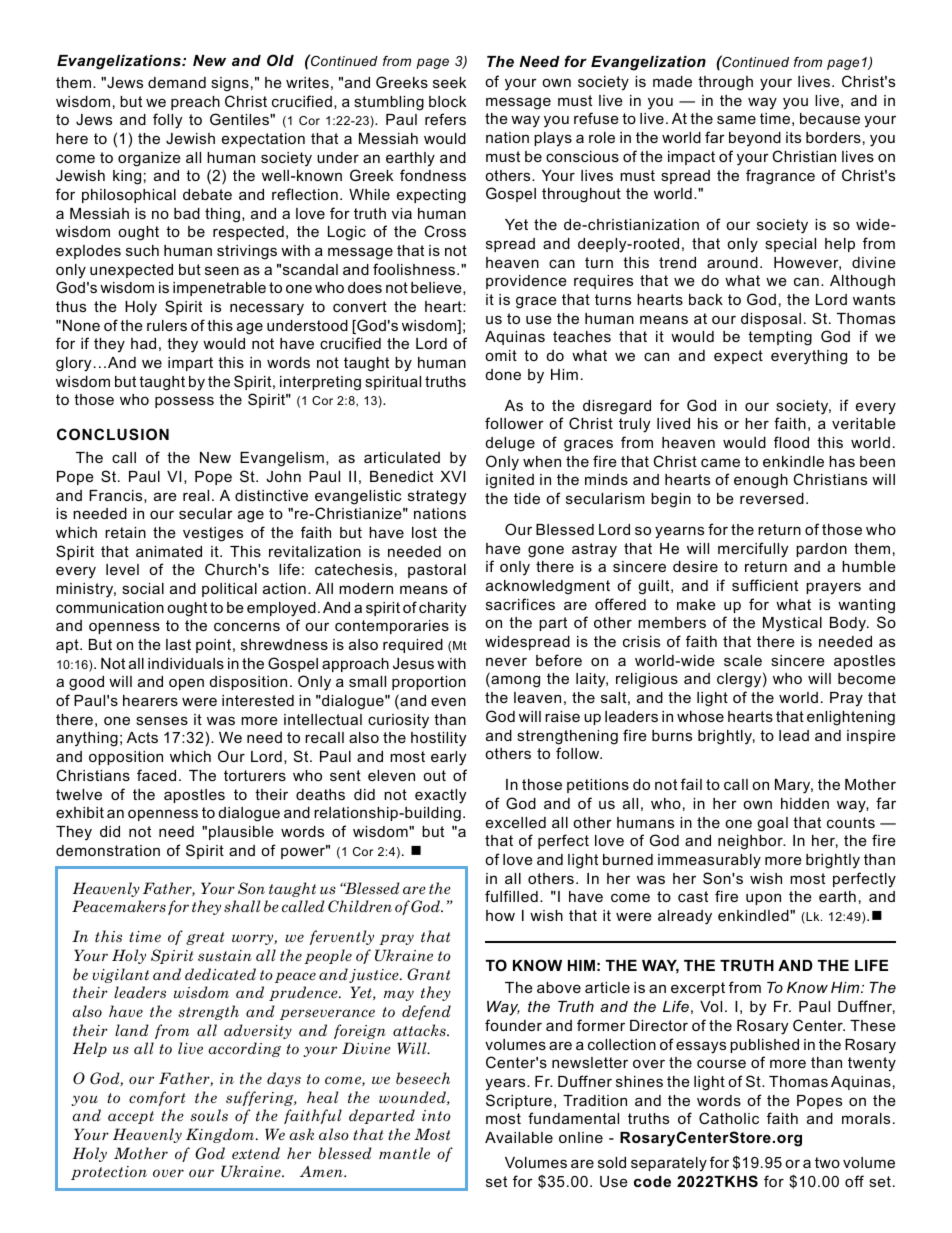 The height and width of the image is (1233, 952). I want to click on its, so click(793, 137).
